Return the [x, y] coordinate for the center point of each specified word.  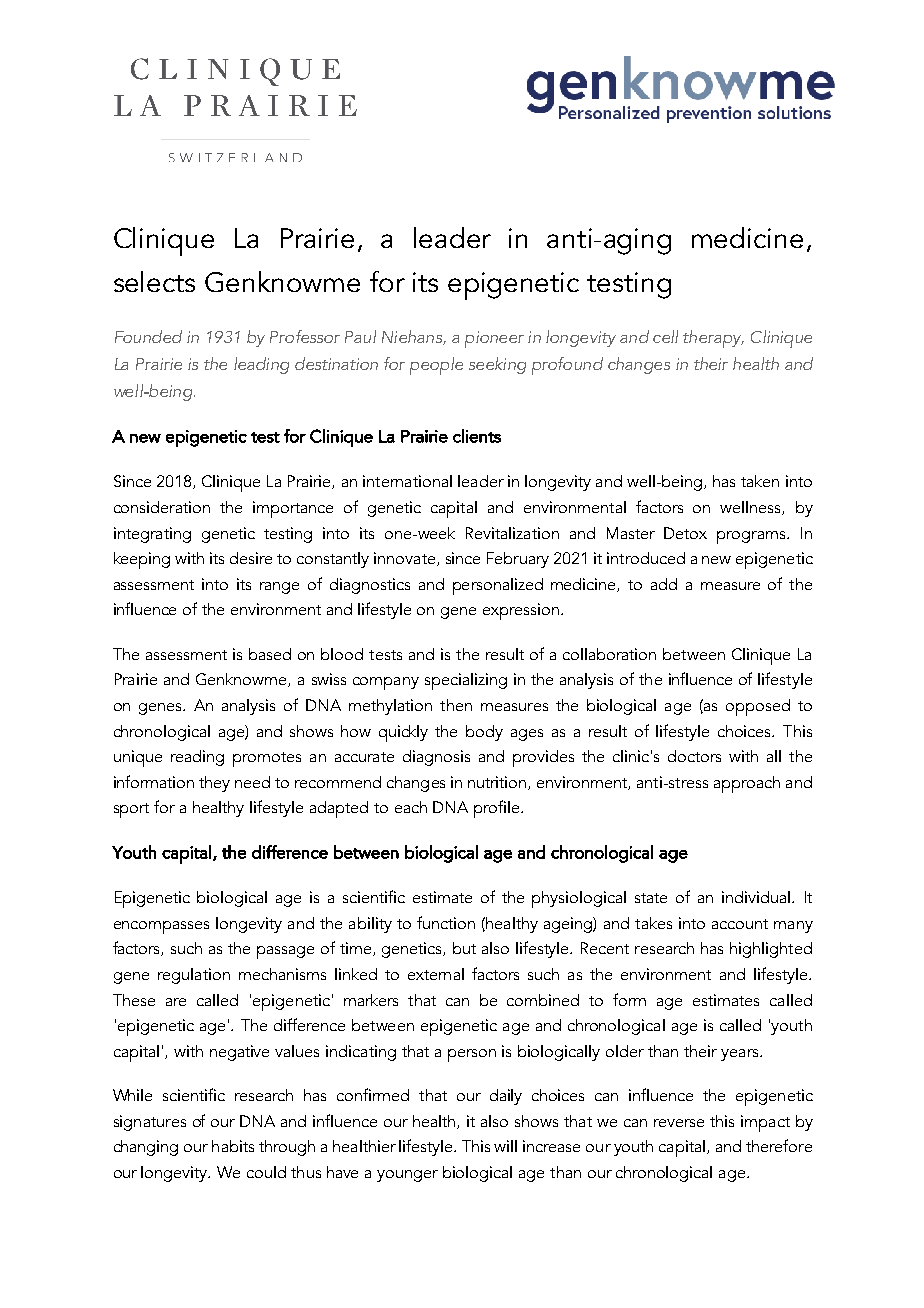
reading [197, 758]
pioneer [494, 339]
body [484, 733]
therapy [713, 339]
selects [154, 281]
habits [233, 1146]
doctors [694, 756]
